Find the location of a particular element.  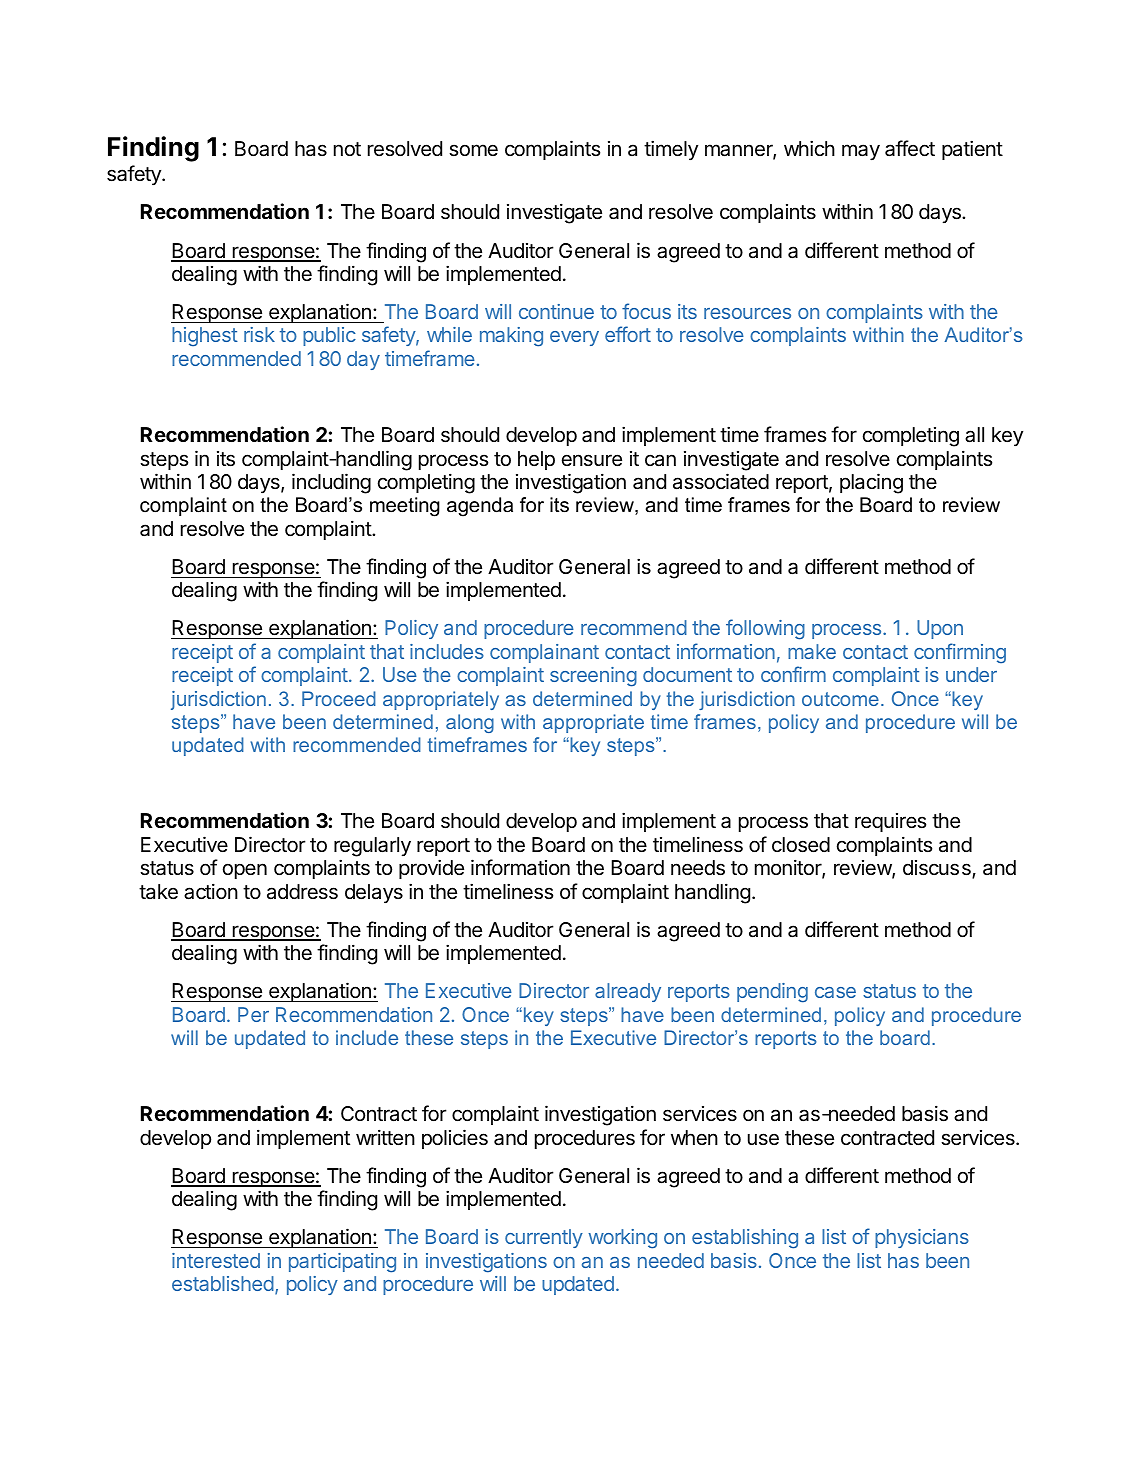

placing is located at coordinates (871, 483).
